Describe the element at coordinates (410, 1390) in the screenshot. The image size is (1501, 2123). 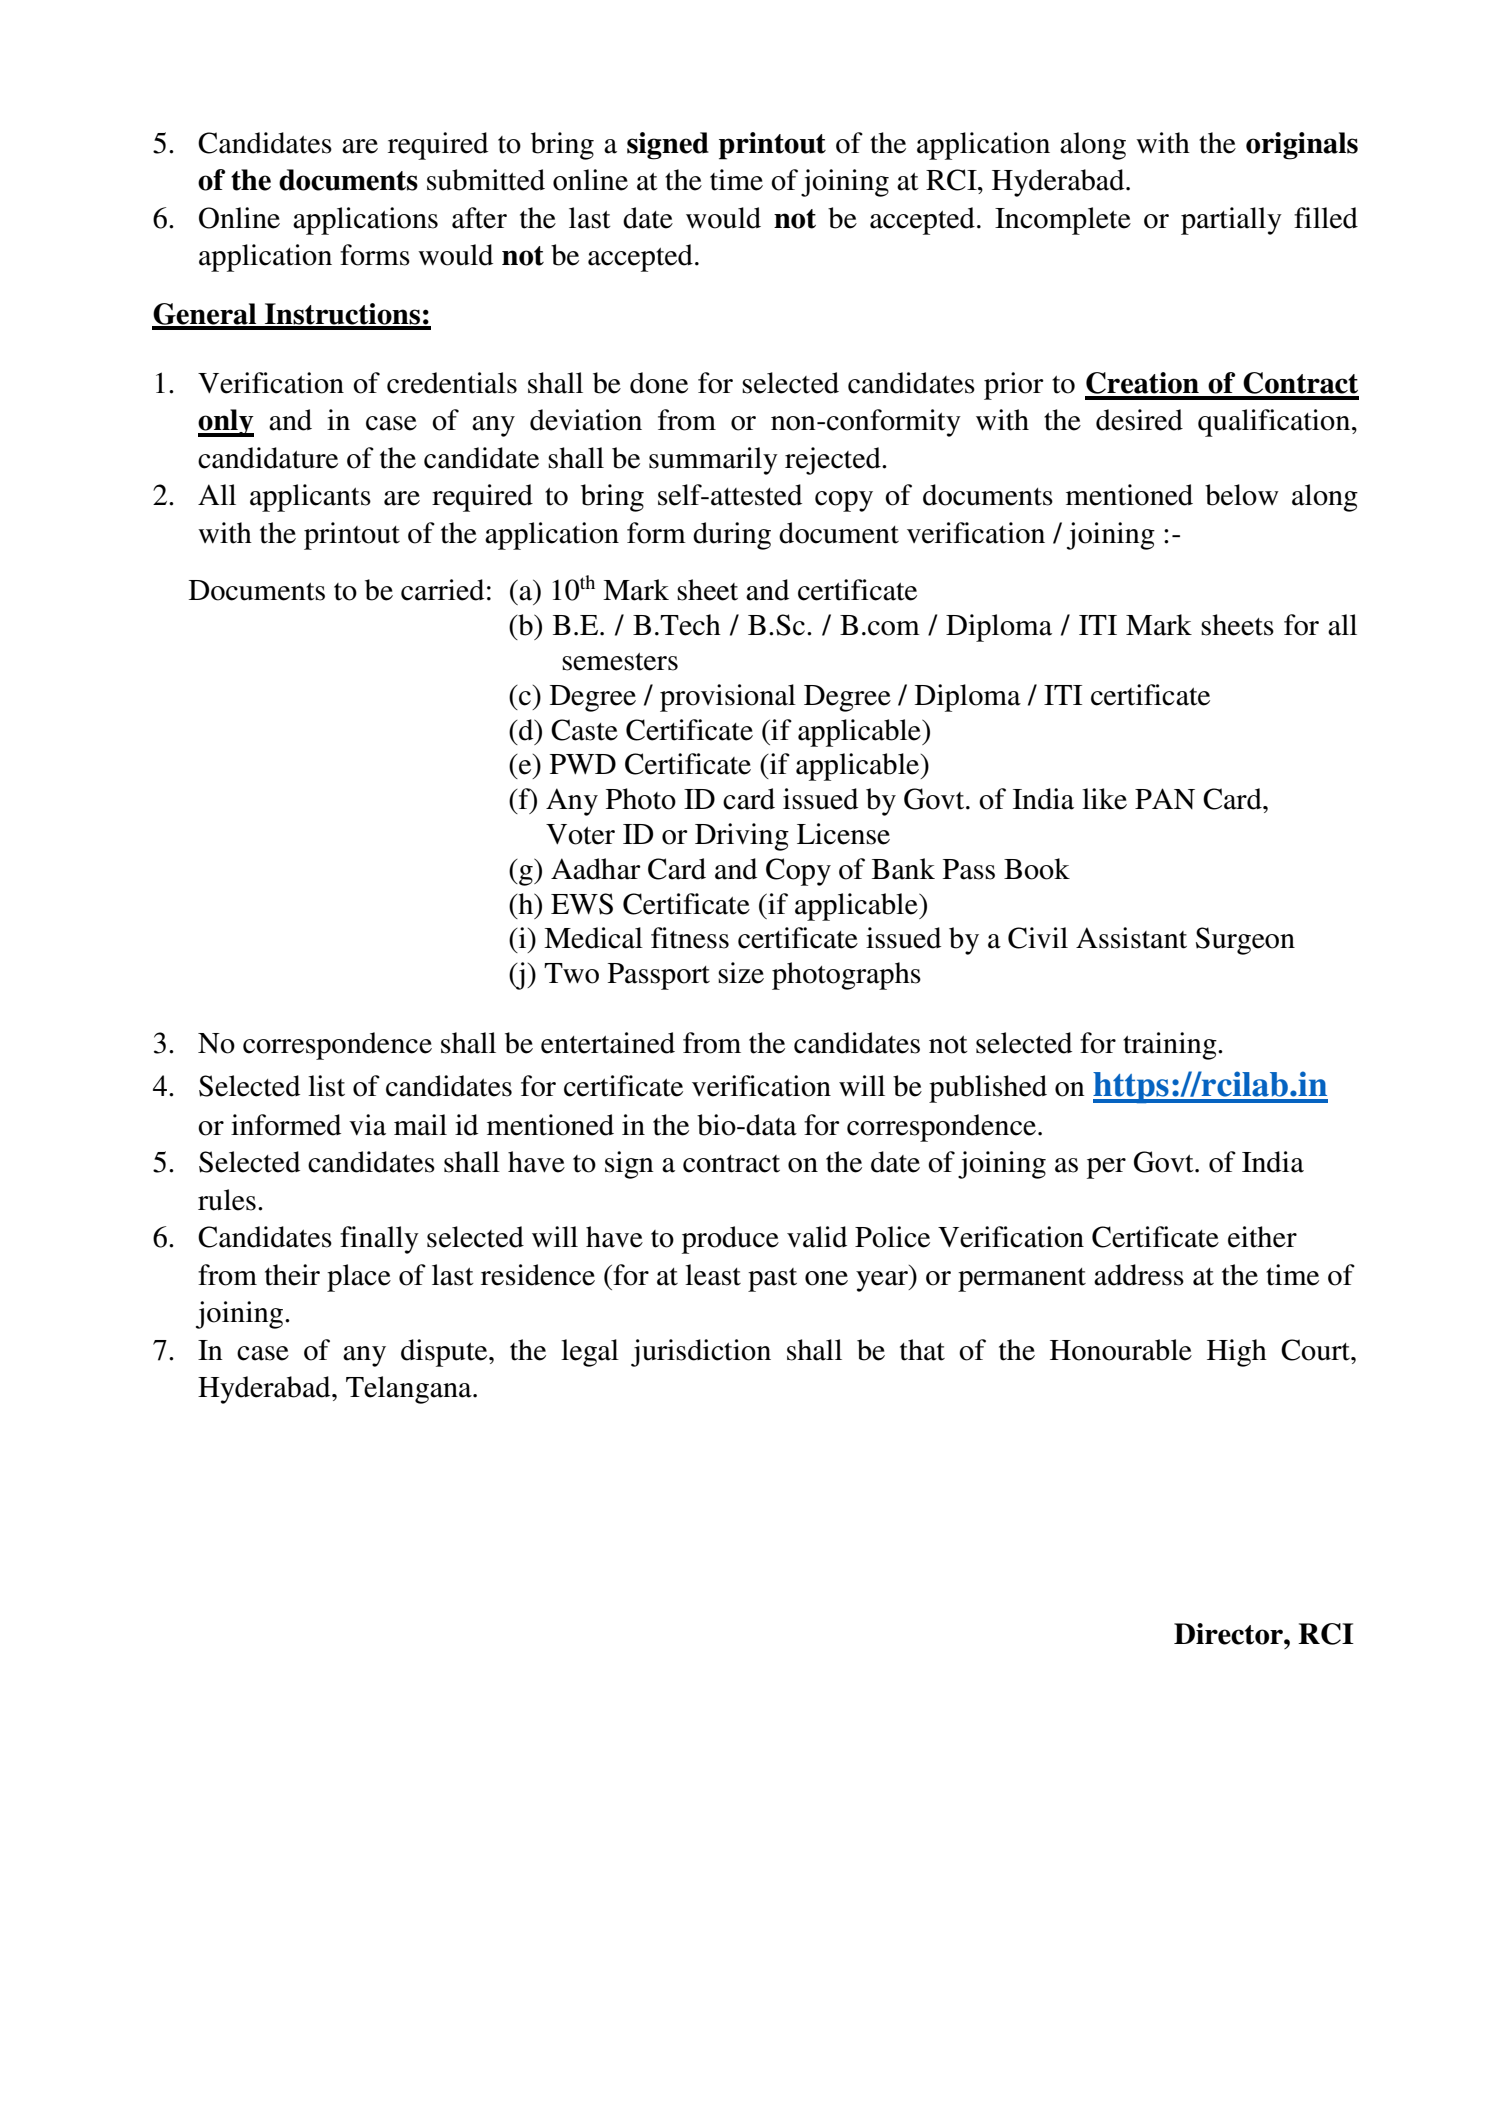
I see `Telangana` at that location.
